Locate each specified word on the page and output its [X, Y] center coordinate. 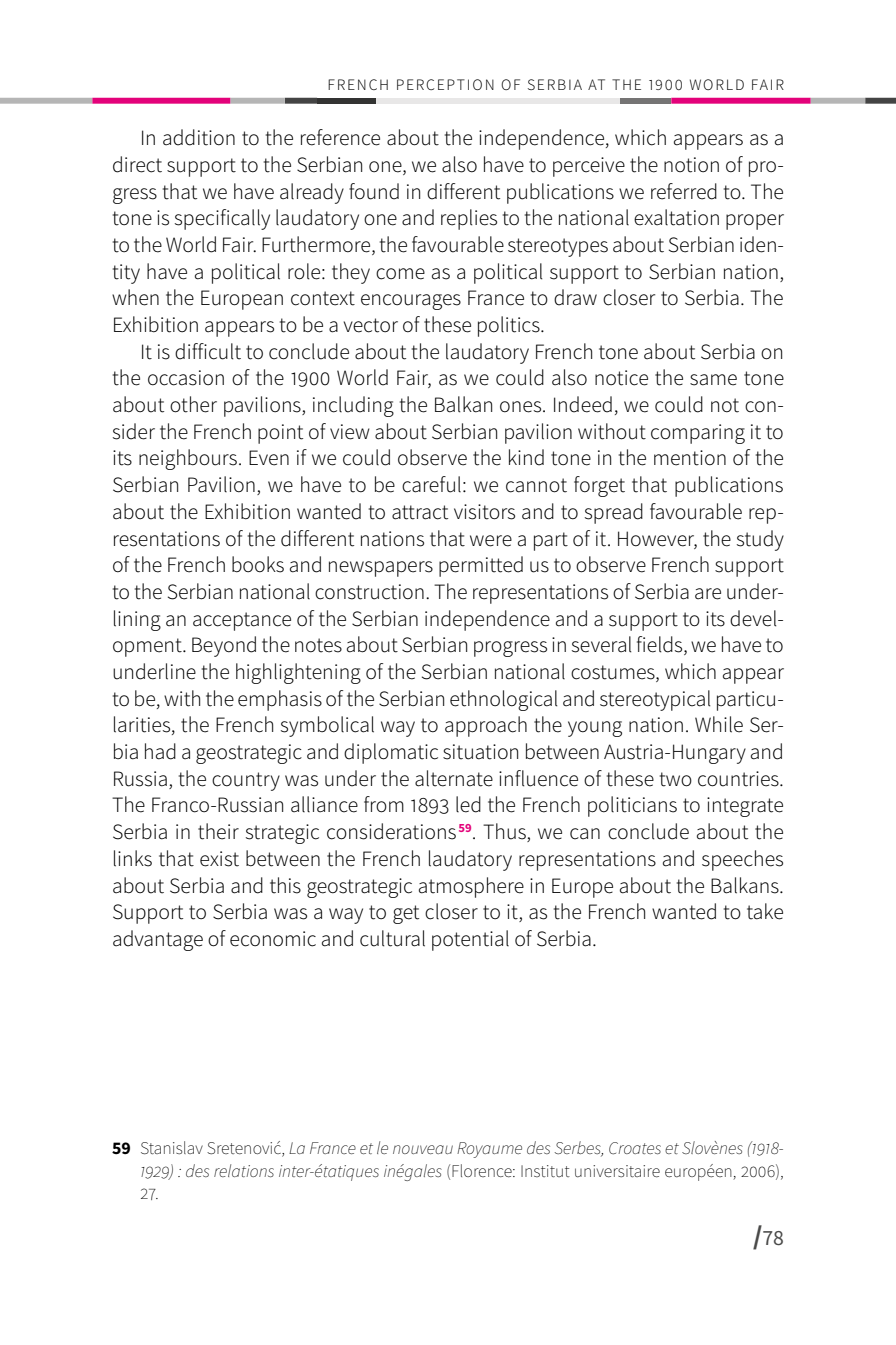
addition [199, 137]
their [218, 831]
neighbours [188, 459]
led [468, 804]
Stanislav [172, 1148]
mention [690, 458]
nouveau [423, 1149]
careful [431, 484]
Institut [545, 1171]
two [676, 779]
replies [469, 219]
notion [691, 165]
